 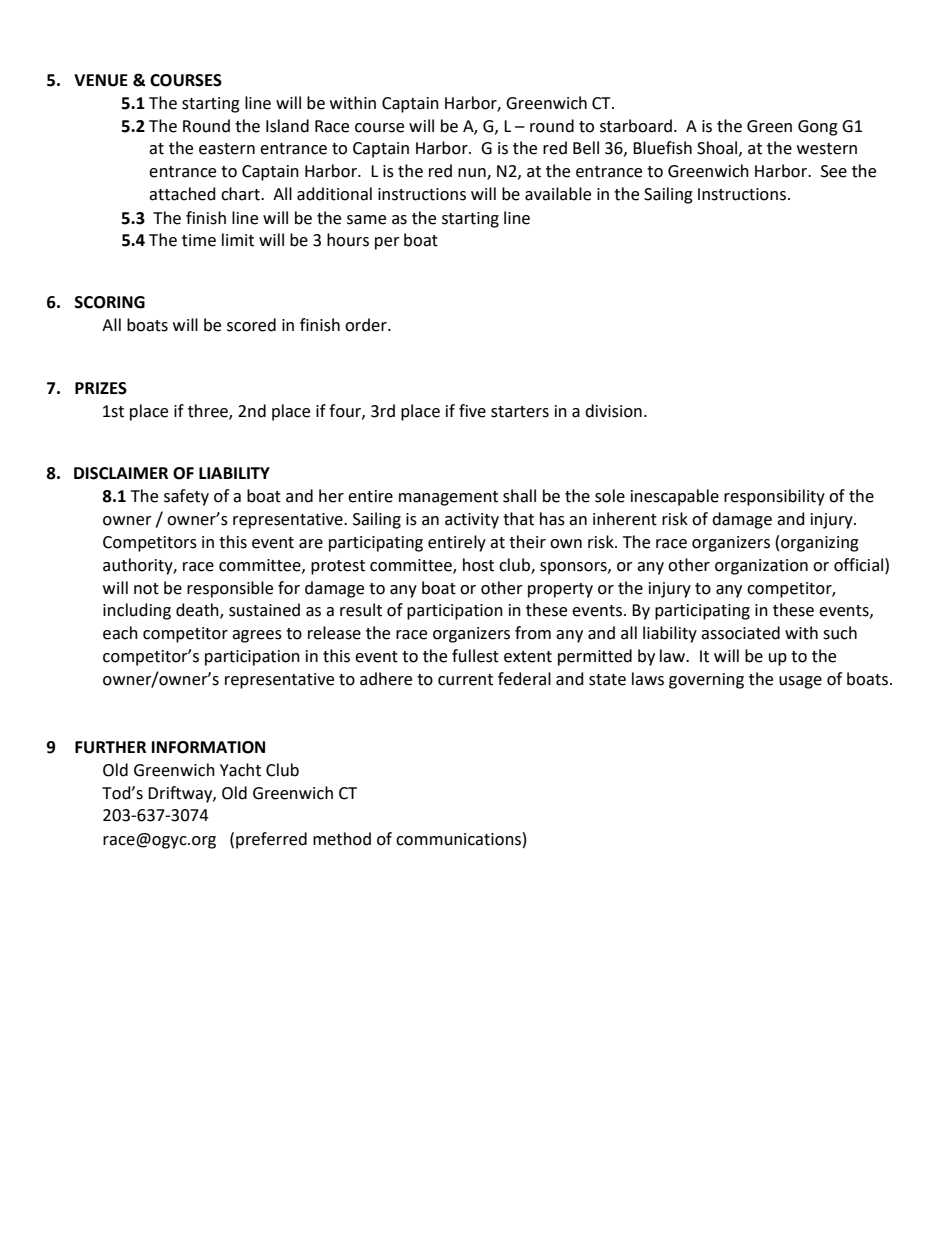 What do you see at coordinates (472, 521) in the page?
I see `activity` at bounding box center [472, 521].
